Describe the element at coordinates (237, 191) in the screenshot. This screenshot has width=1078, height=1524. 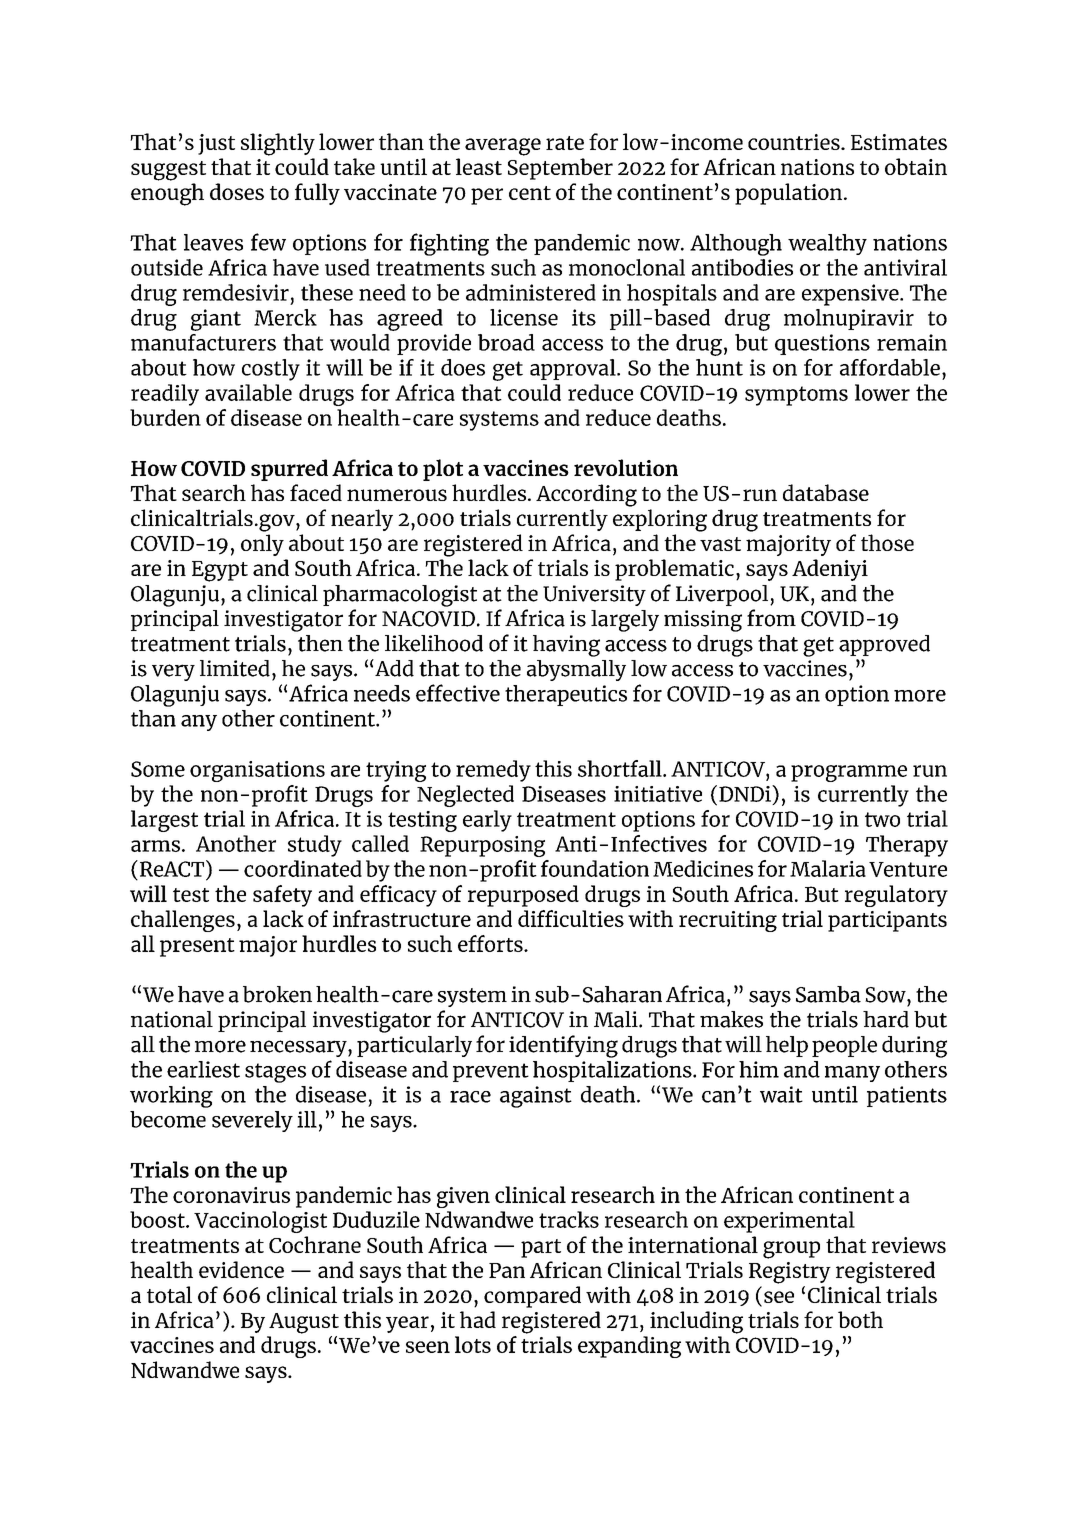
I see `doses` at that location.
